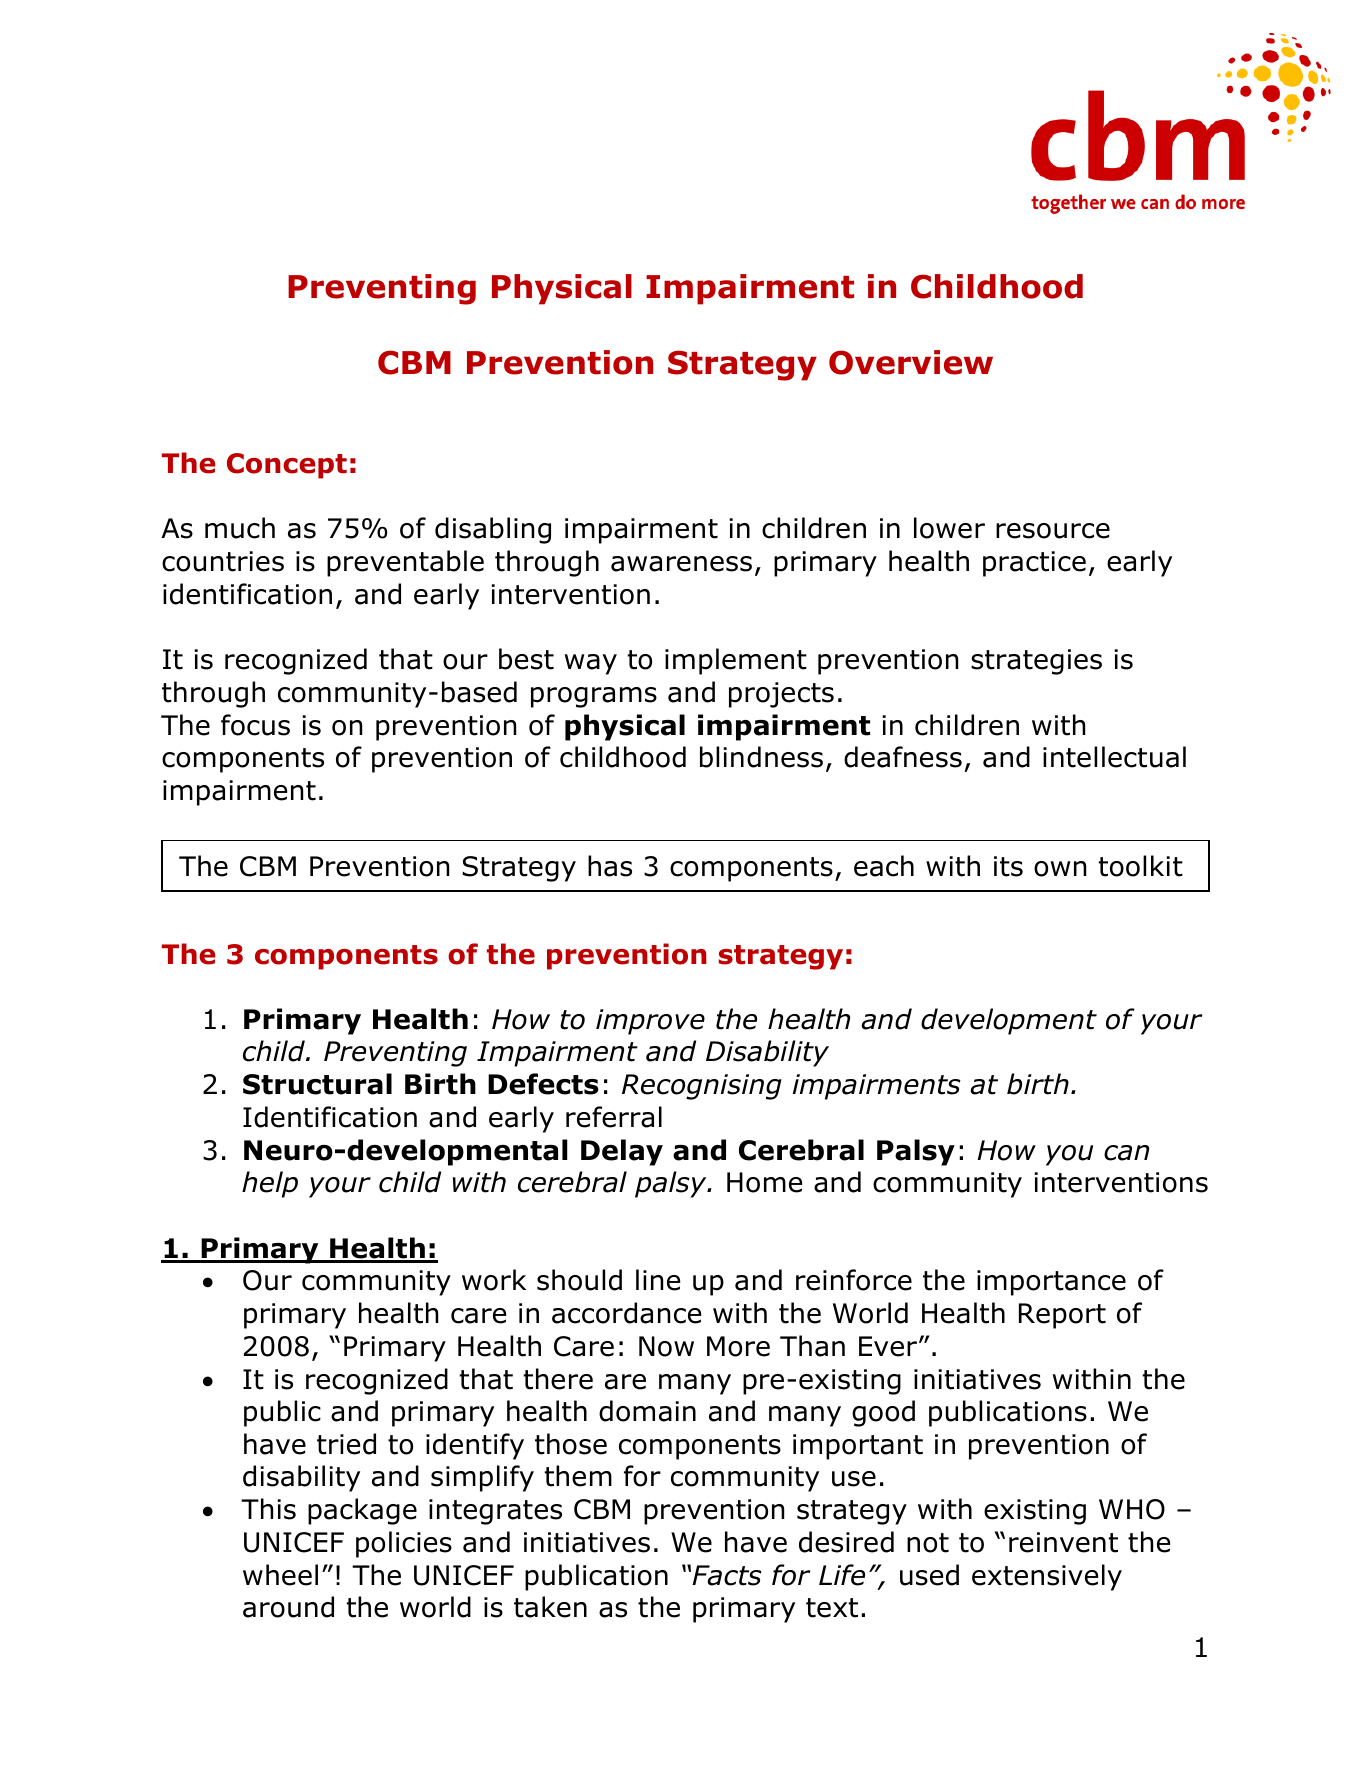 Image resolution: width=1371 pixels, height=1775 pixels. Describe the element at coordinates (911, 362) in the image. I see `Overview` at that location.
